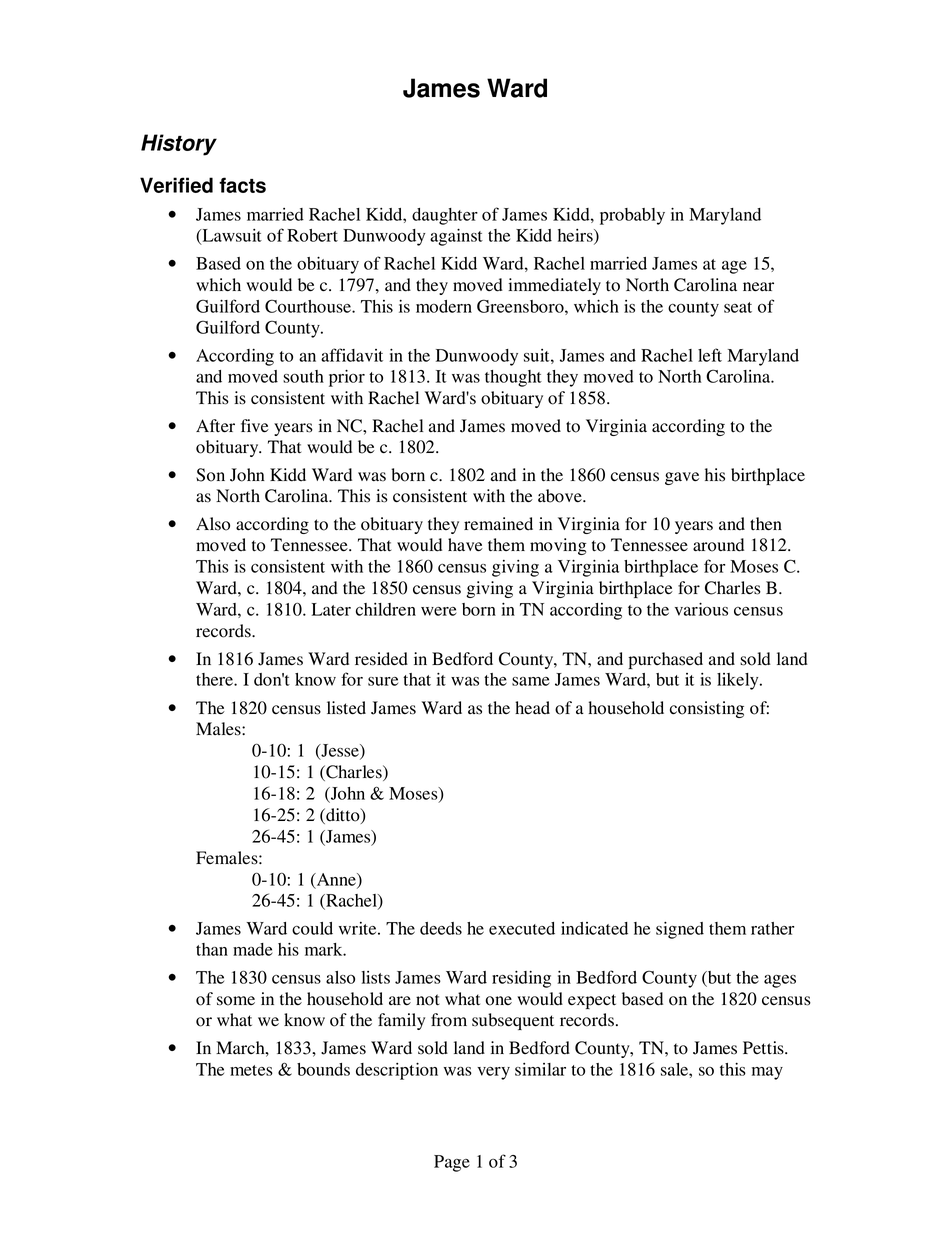 The image size is (952, 1233). Describe the element at coordinates (331, 609) in the screenshot. I see `Later` at that location.
